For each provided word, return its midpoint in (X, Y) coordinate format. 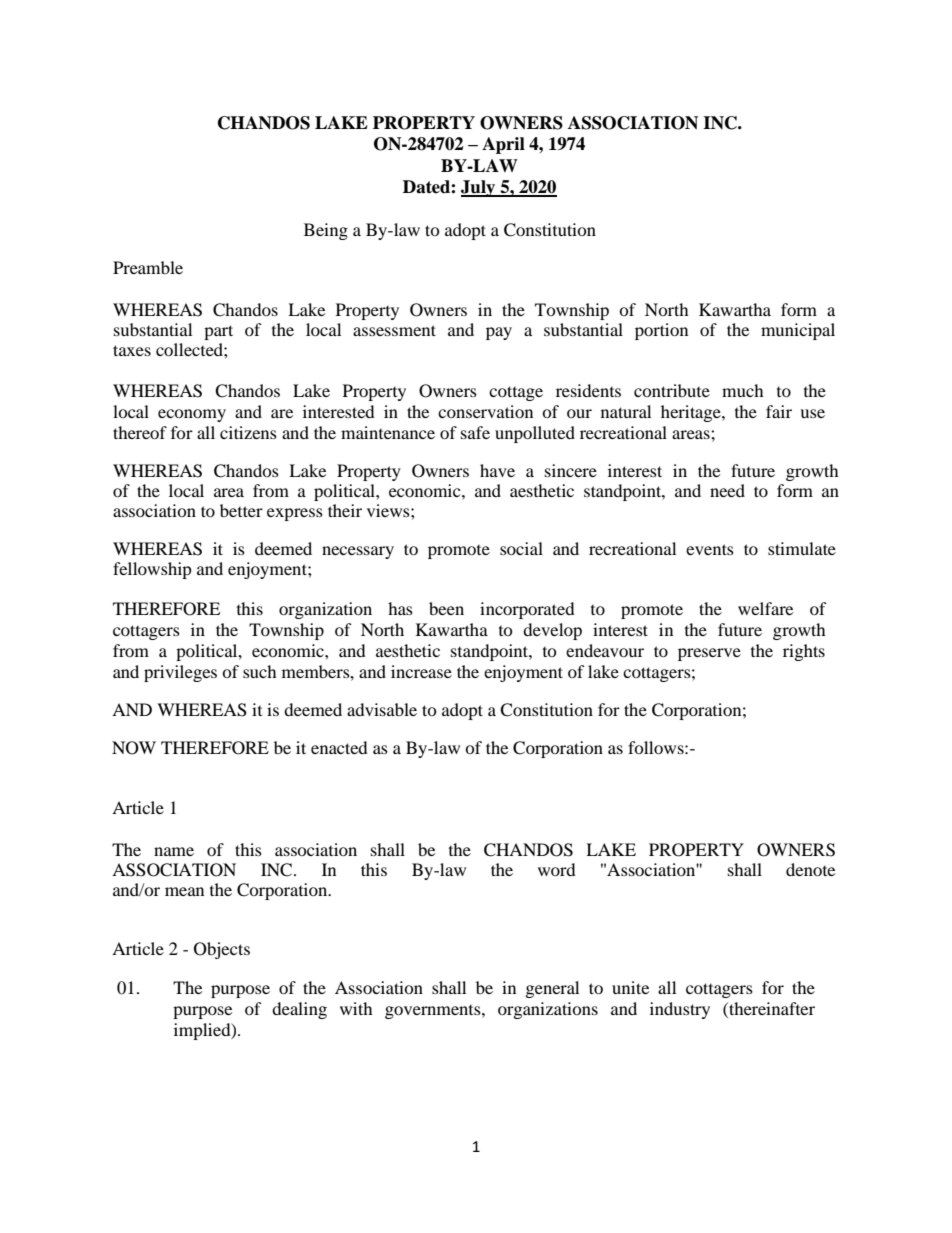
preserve (709, 654)
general (552, 989)
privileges (180, 673)
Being (326, 231)
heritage (692, 413)
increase (421, 671)
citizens (248, 432)
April (503, 145)
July (479, 188)
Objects (222, 950)
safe (475, 432)
